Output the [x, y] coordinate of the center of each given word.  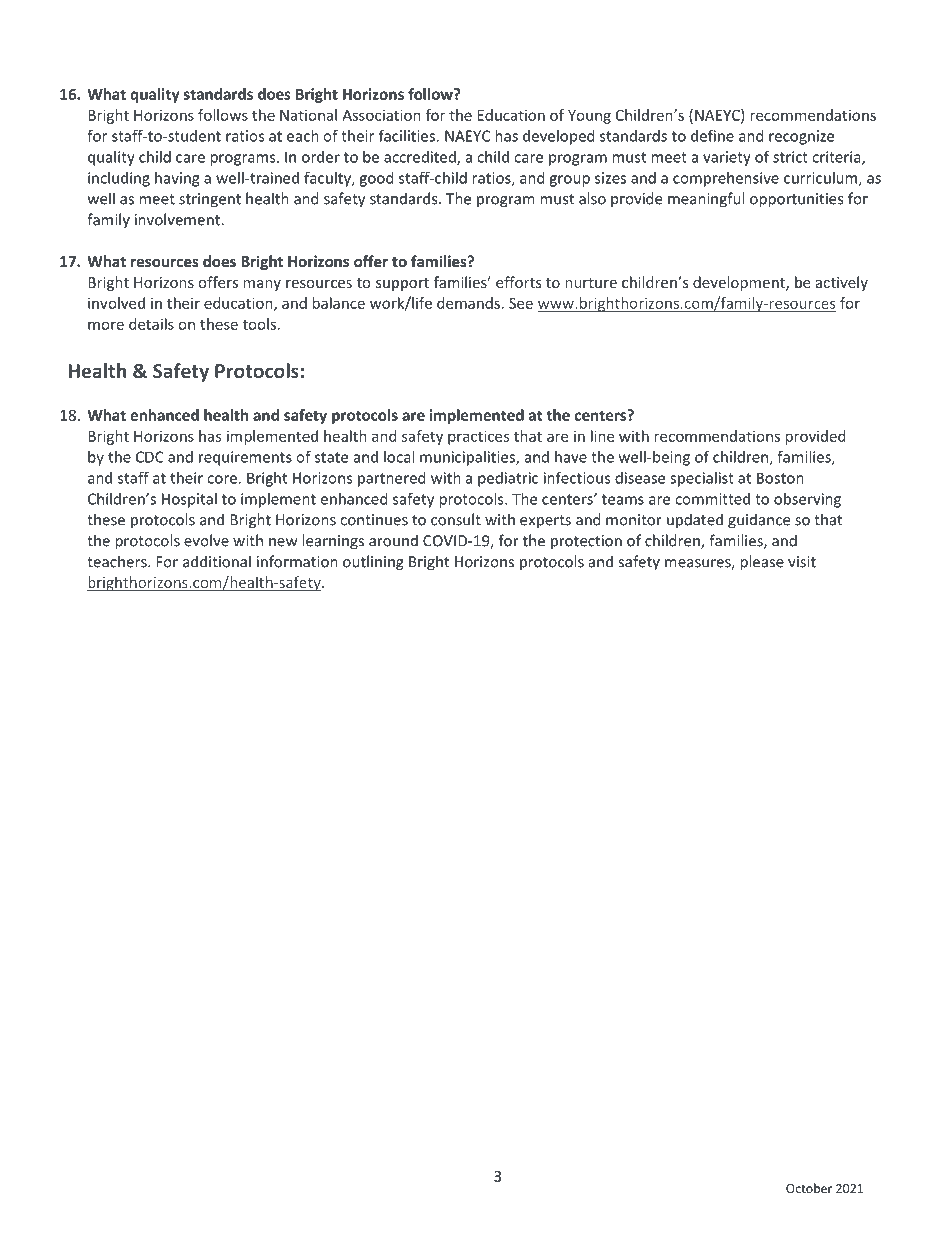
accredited [421, 158]
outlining [373, 563]
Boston [780, 478]
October [809, 1188]
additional [217, 561]
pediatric [508, 479]
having [177, 179]
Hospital [189, 500]
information [297, 561]
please [762, 563]
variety [727, 158]
